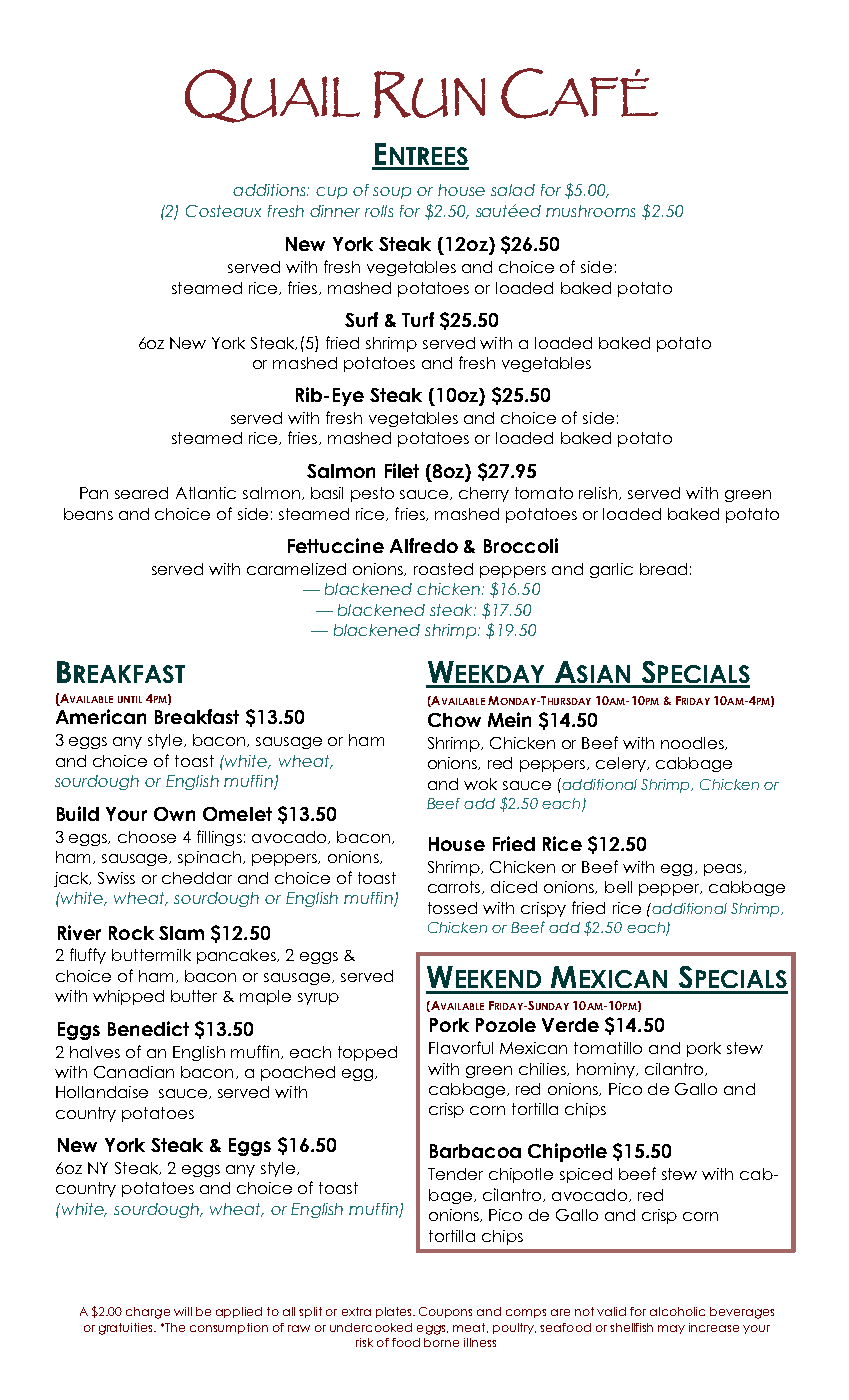 This document has width=849, height=1400. I want to click on plates, so click(395, 1312).
